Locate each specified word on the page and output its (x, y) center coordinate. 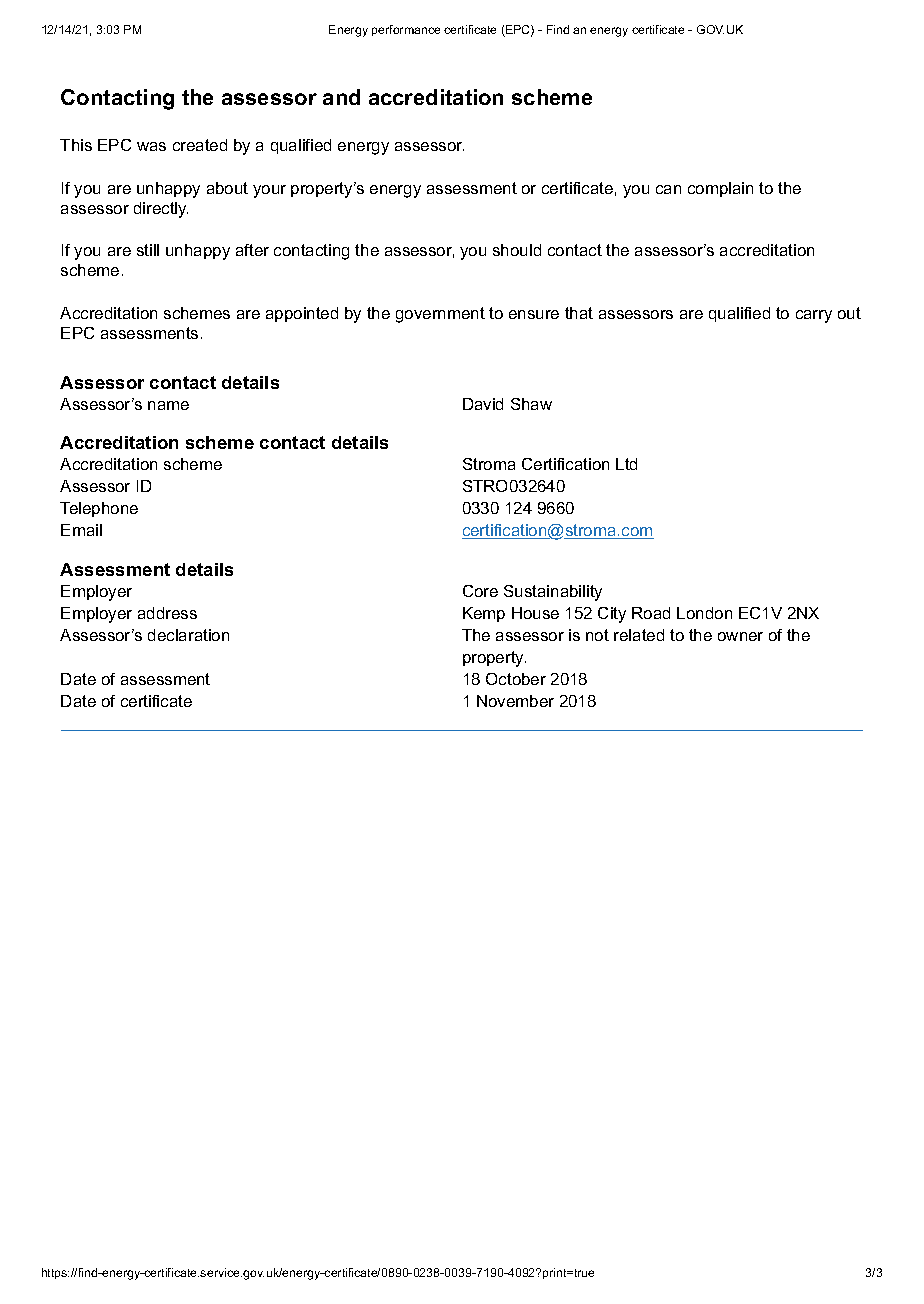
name (168, 405)
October (516, 679)
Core (480, 591)
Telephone (99, 509)
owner (740, 636)
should (517, 250)
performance (406, 30)
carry (814, 316)
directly (161, 210)
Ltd (626, 464)
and (341, 97)
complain (720, 189)
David (483, 404)
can (668, 189)
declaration (188, 635)
